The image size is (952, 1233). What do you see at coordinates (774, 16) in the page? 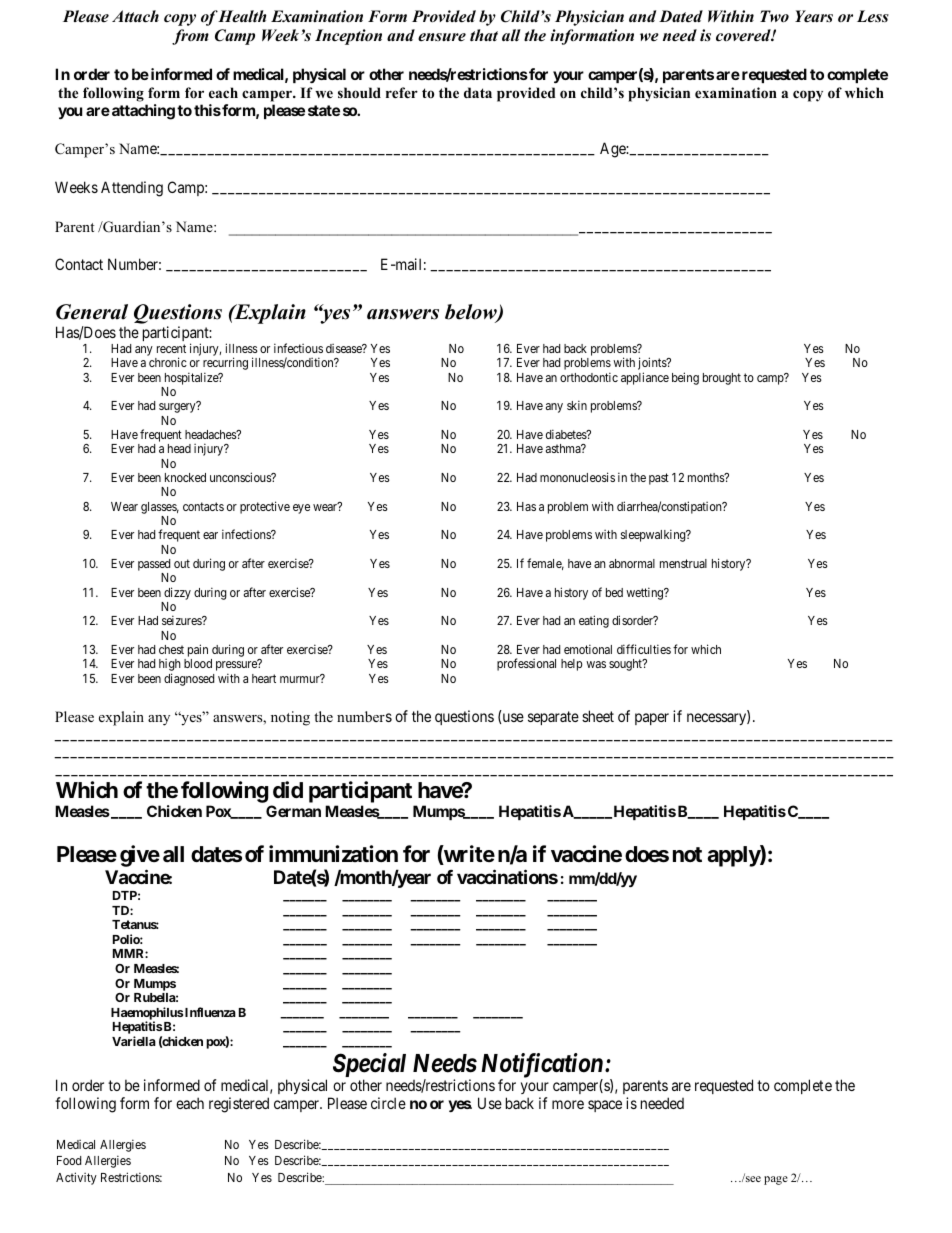
I see `Two` at bounding box center [774, 16].
